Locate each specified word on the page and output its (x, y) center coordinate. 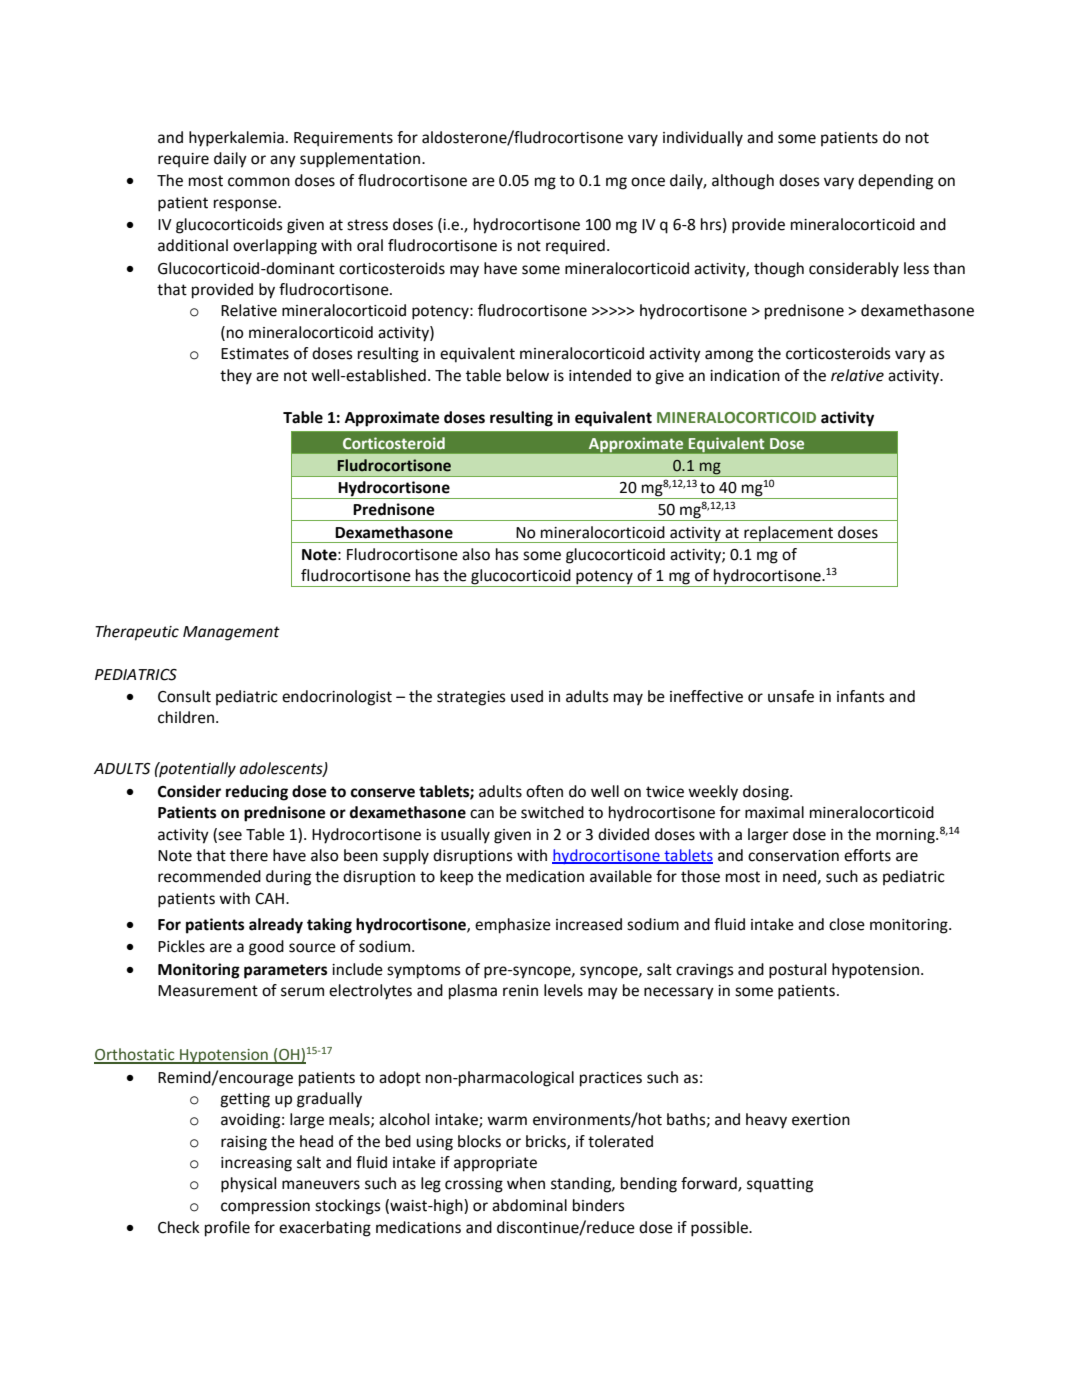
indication (745, 375)
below (528, 375)
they (236, 377)
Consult (184, 696)
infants (861, 696)
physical (248, 1185)
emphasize (513, 926)
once (648, 182)
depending (895, 182)
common (259, 182)
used (527, 696)
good (266, 948)
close (847, 924)
